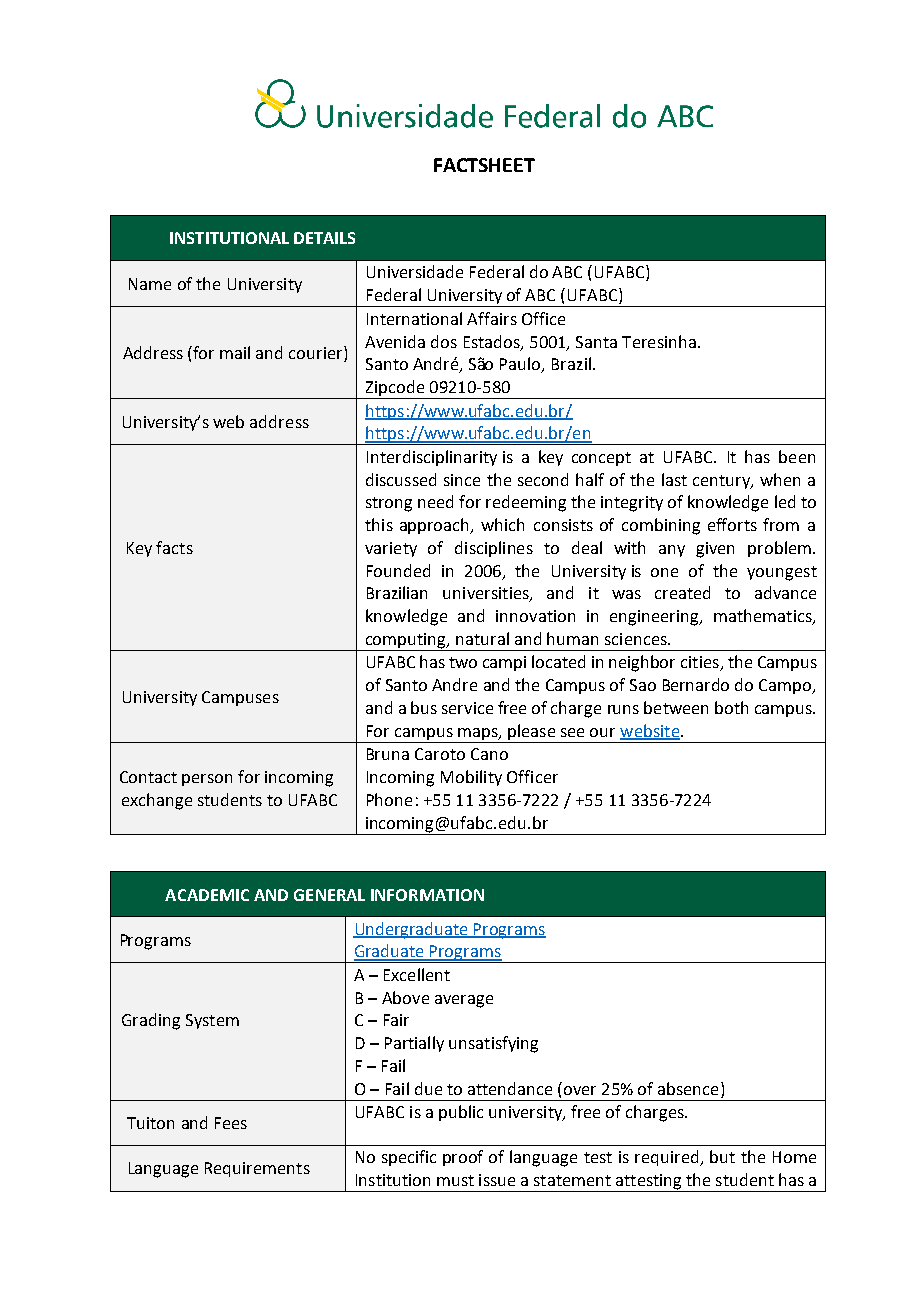  Describe the element at coordinates (494, 549) in the screenshot. I see `disciplines` at that location.
